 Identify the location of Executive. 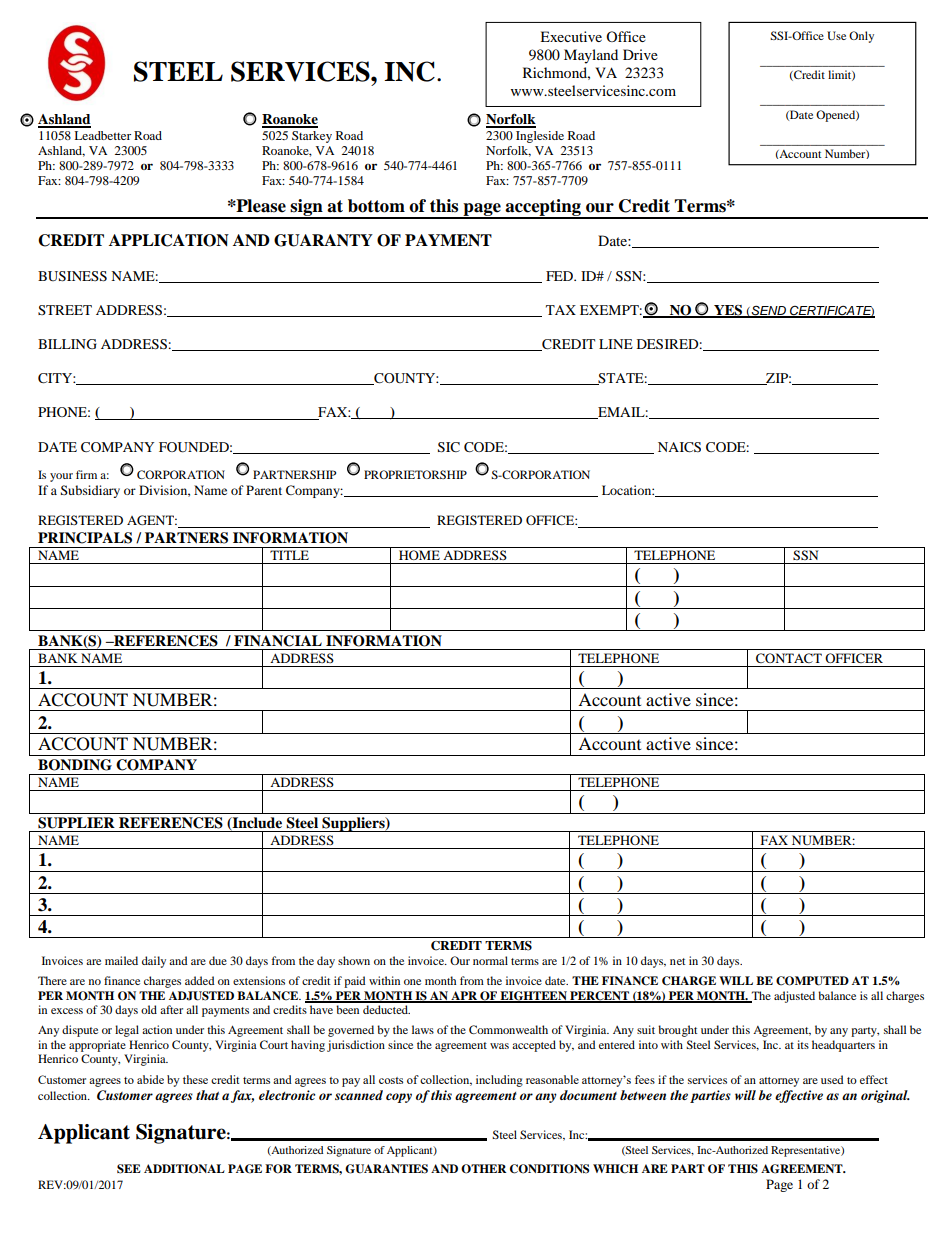
(571, 36).
